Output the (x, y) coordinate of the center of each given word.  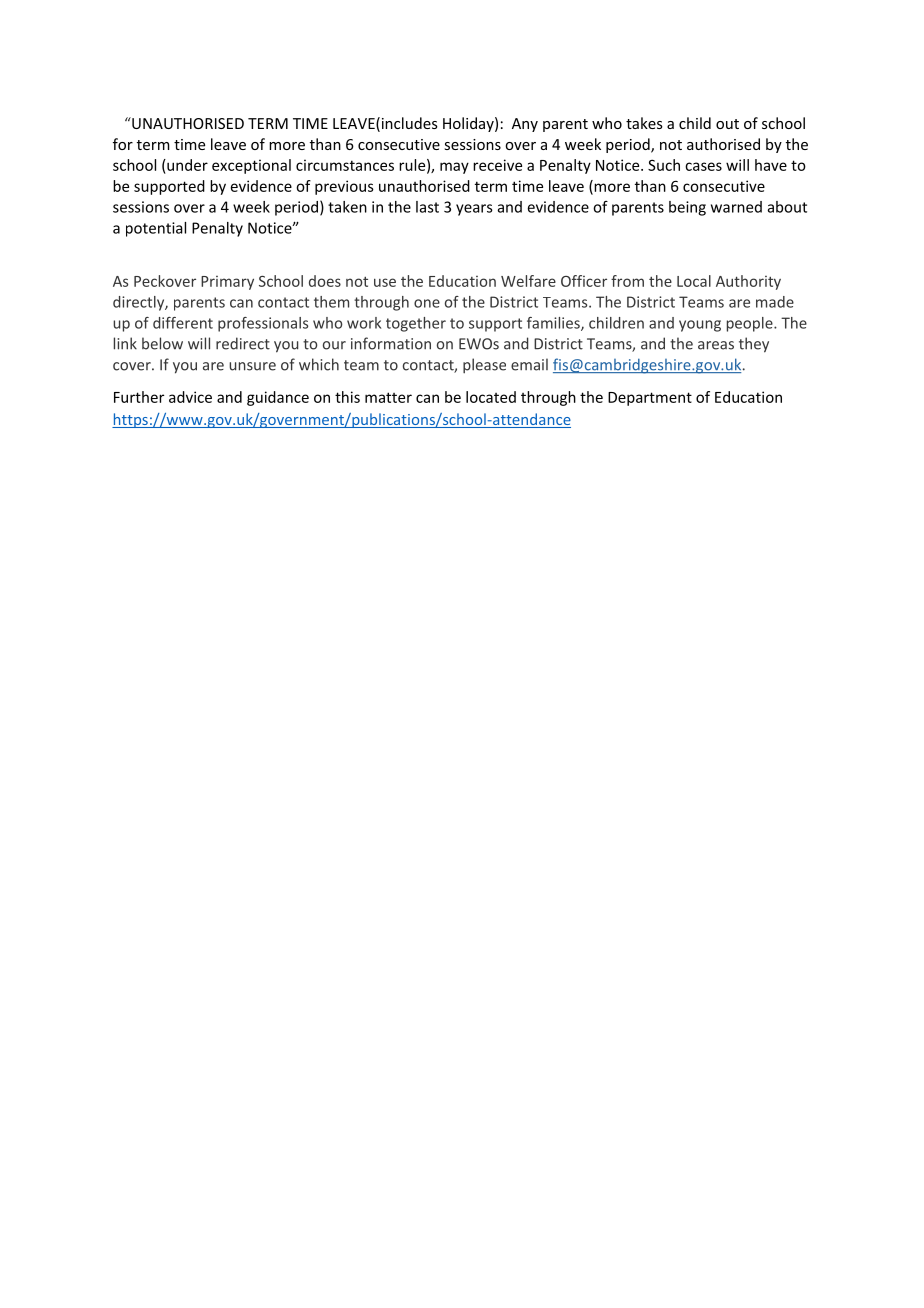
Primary (227, 283)
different (183, 323)
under (186, 165)
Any (525, 125)
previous (344, 187)
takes (644, 123)
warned (736, 207)
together (416, 324)
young (700, 326)
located (491, 397)
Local (694, 281)
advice (190, 397)
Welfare (528, 281)
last (427, 207)
